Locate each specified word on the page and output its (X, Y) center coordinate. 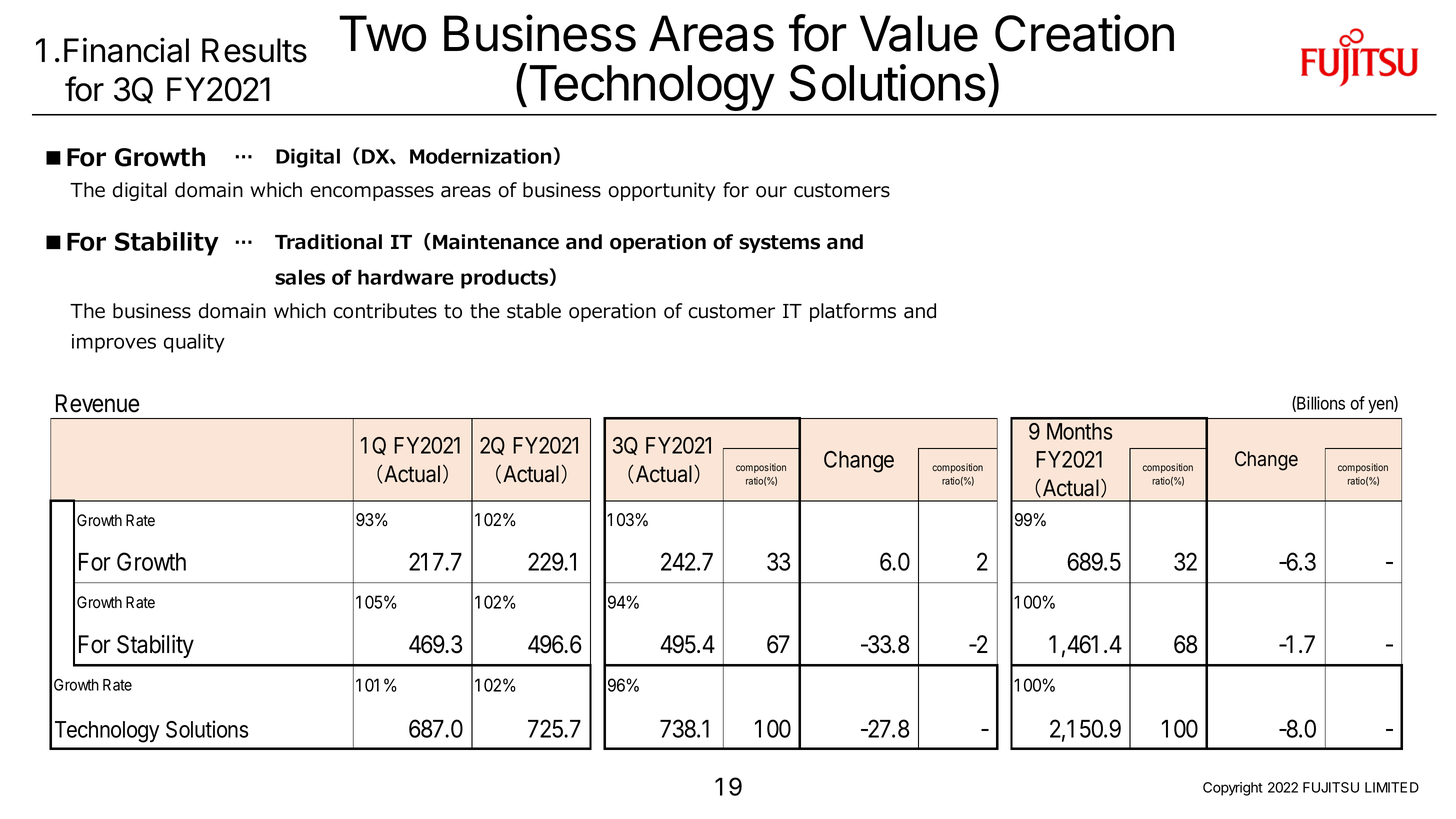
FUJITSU (1331, 787)
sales (300, 277)
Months (1079, 431)
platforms (853, 312)
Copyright (1233, 789)
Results (254, 50)
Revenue (97, 403)
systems (779, 244)
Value (919, 33)
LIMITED (1392, 787)
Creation (1084, 33)
